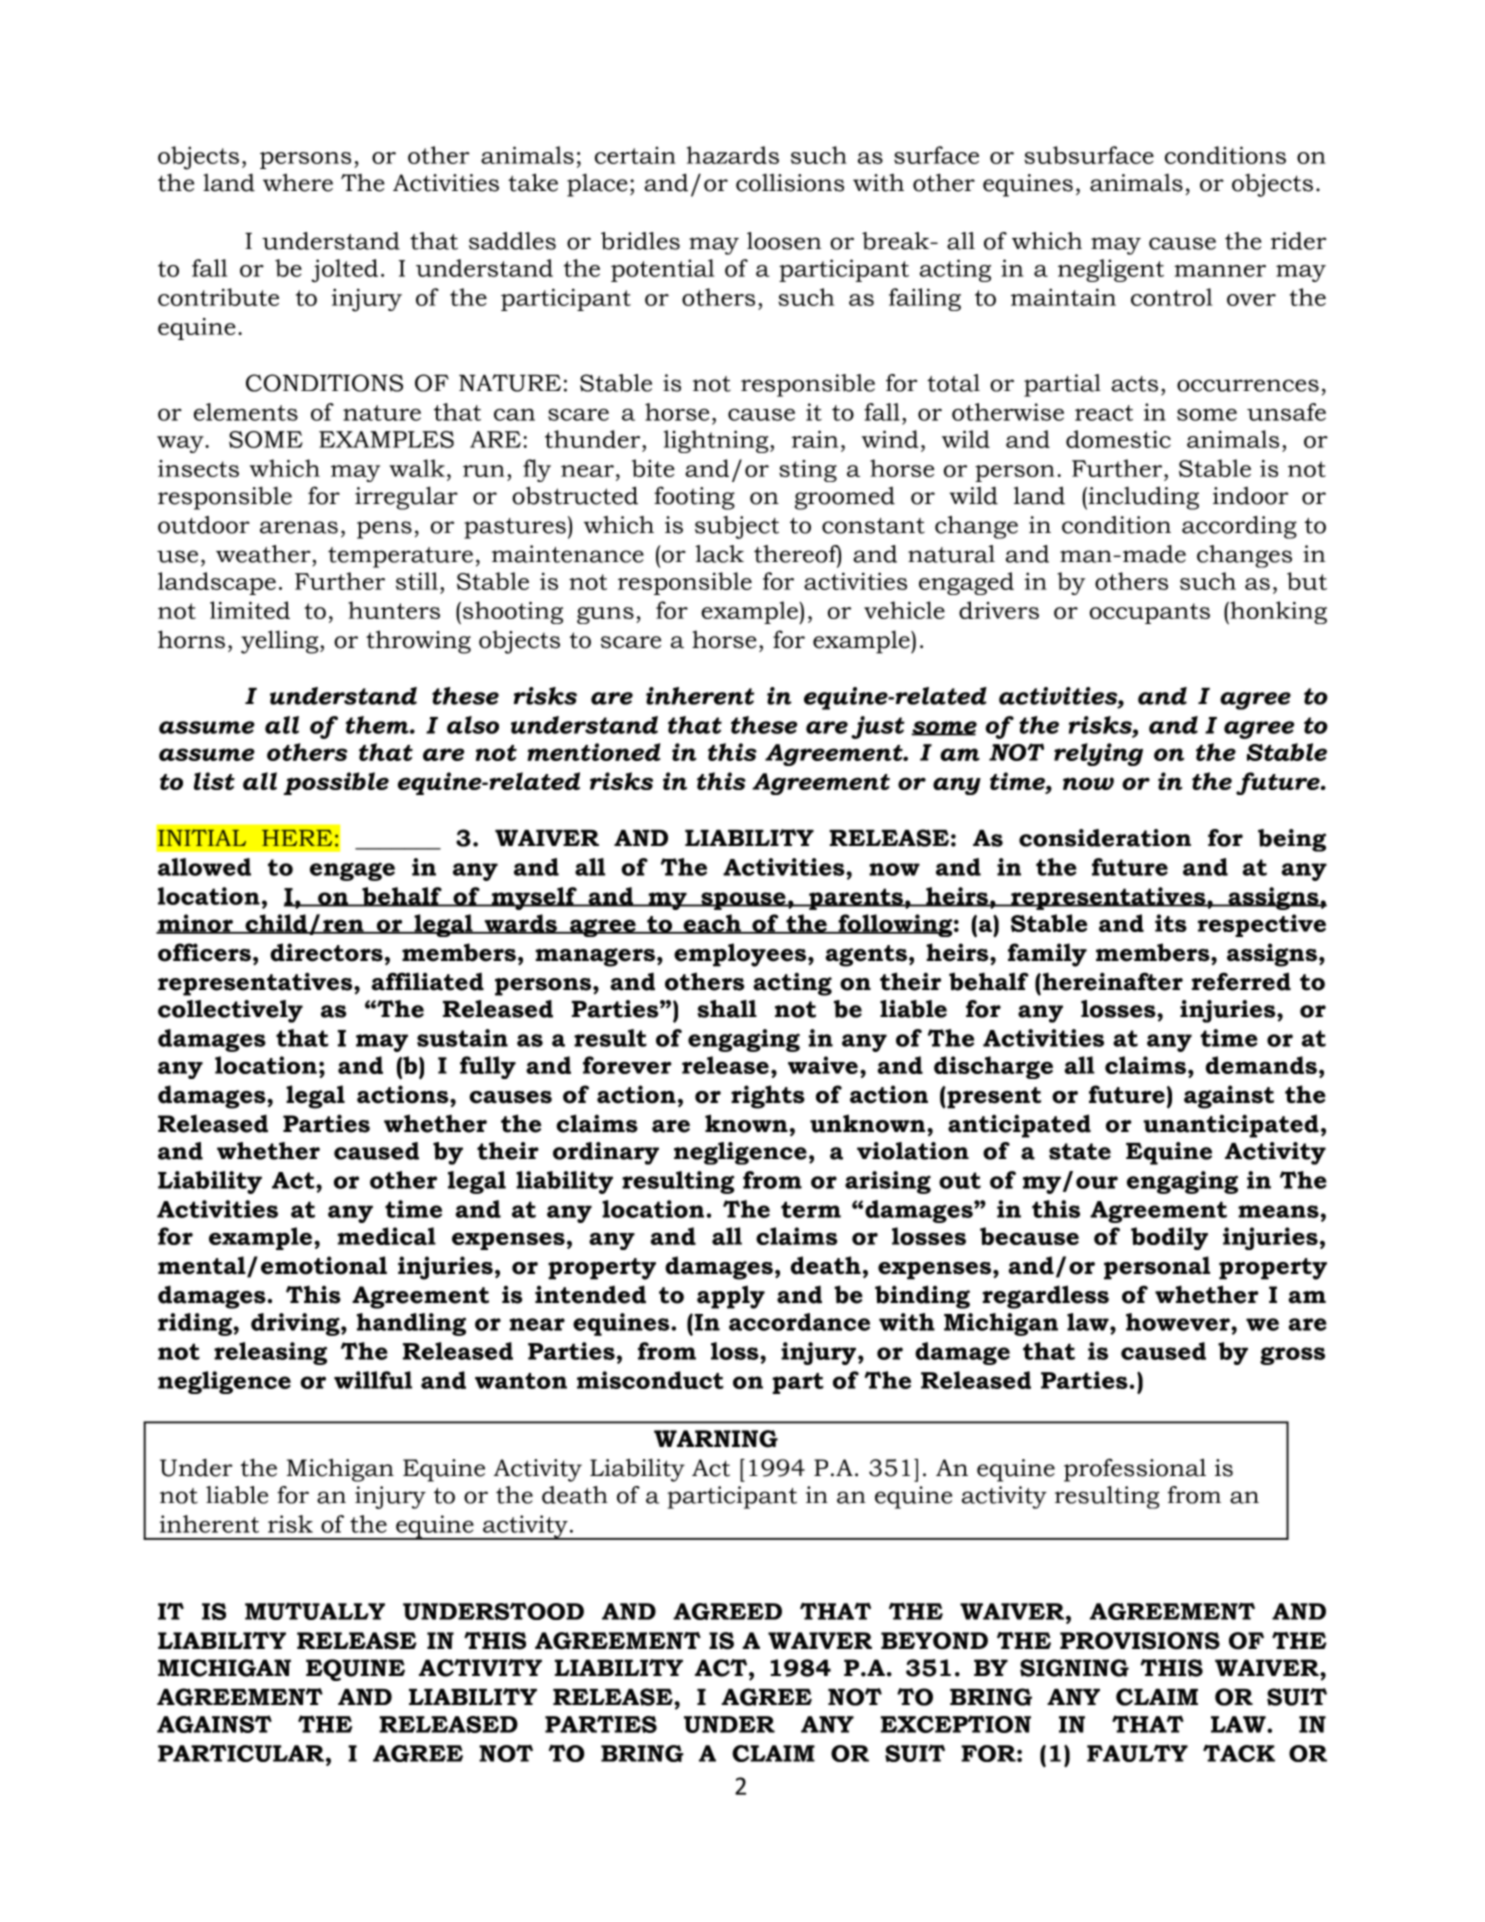 The width and height of the screenshot is (1485, 1922). Describe the element at coordinates (344, 271) in the screenshot. I see `jolted` at that location.
